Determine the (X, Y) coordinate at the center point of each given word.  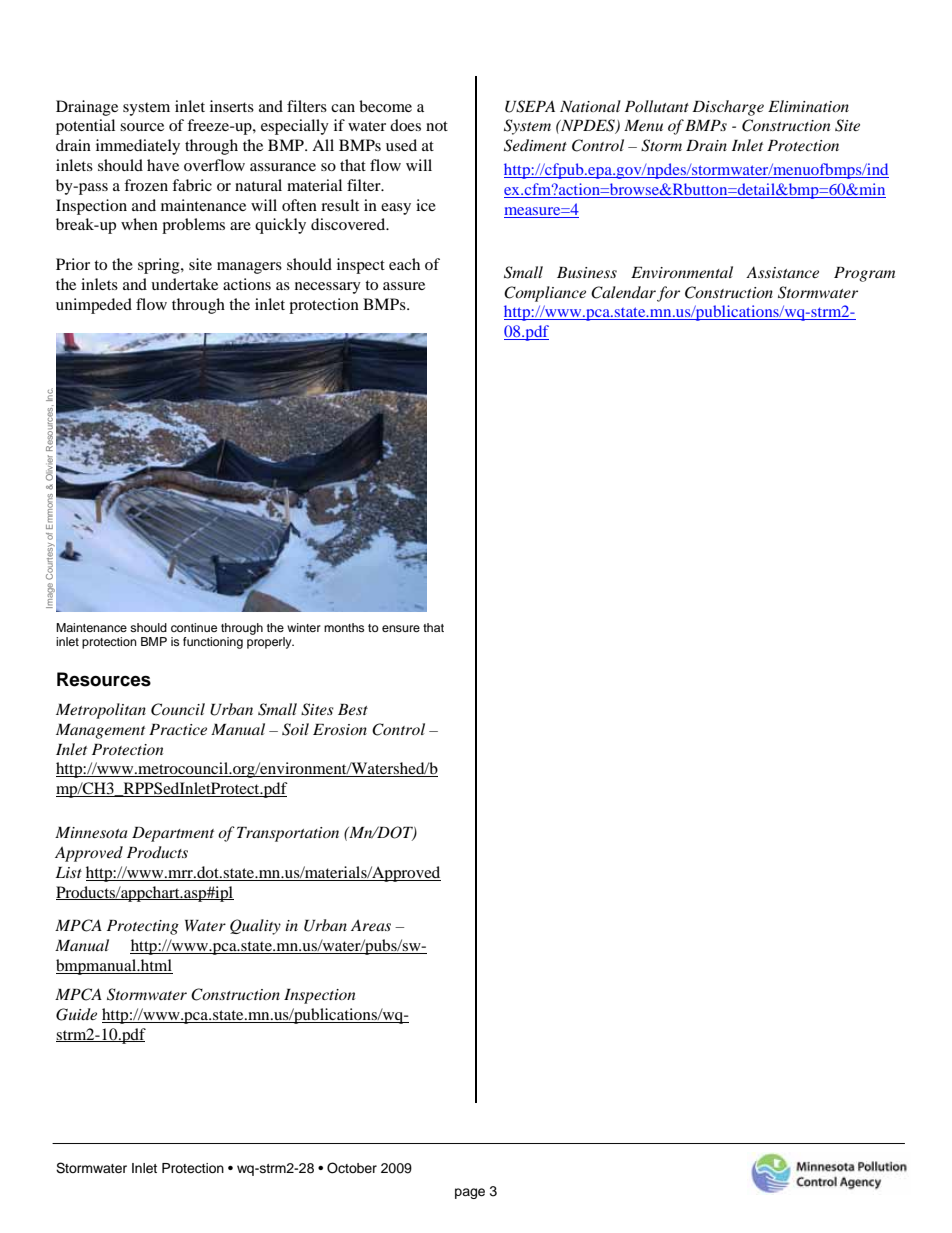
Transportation (288, 834)
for (668, 294)
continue (194, 627)
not (437, 126)
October (352, 1168)
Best (353, 709)
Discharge (728, 108)
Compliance (545, 294)
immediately (138, 147)
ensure (401, 628)
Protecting (143, 927)
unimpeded (94, 306)
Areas (371, 925)
